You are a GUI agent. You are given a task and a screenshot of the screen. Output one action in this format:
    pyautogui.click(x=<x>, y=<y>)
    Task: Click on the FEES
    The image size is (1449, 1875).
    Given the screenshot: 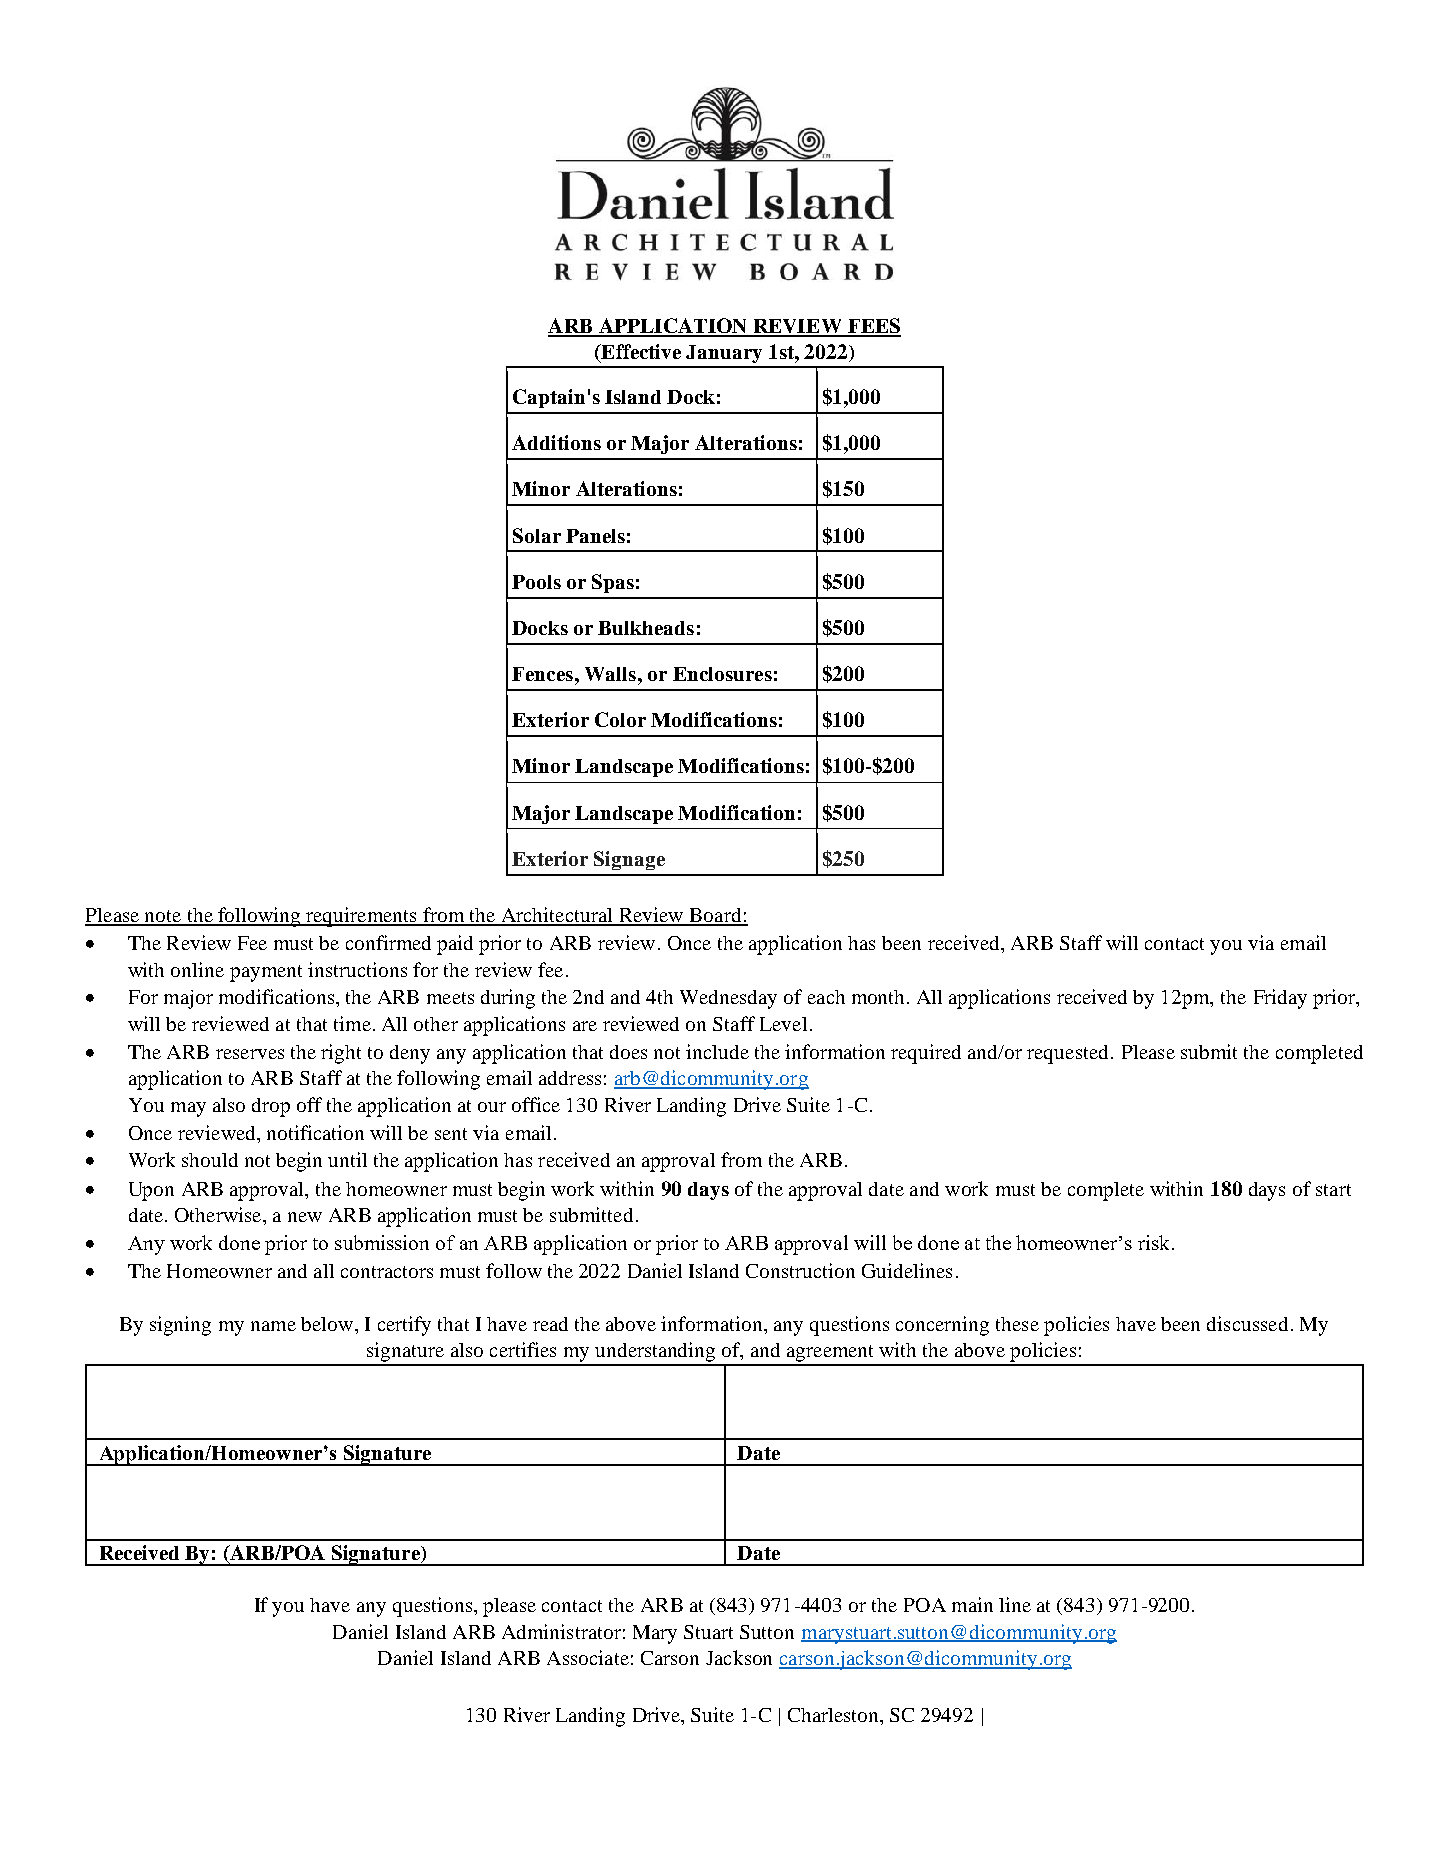 What is the action you would take?
    pyautogui.click(x=873, y=327)
